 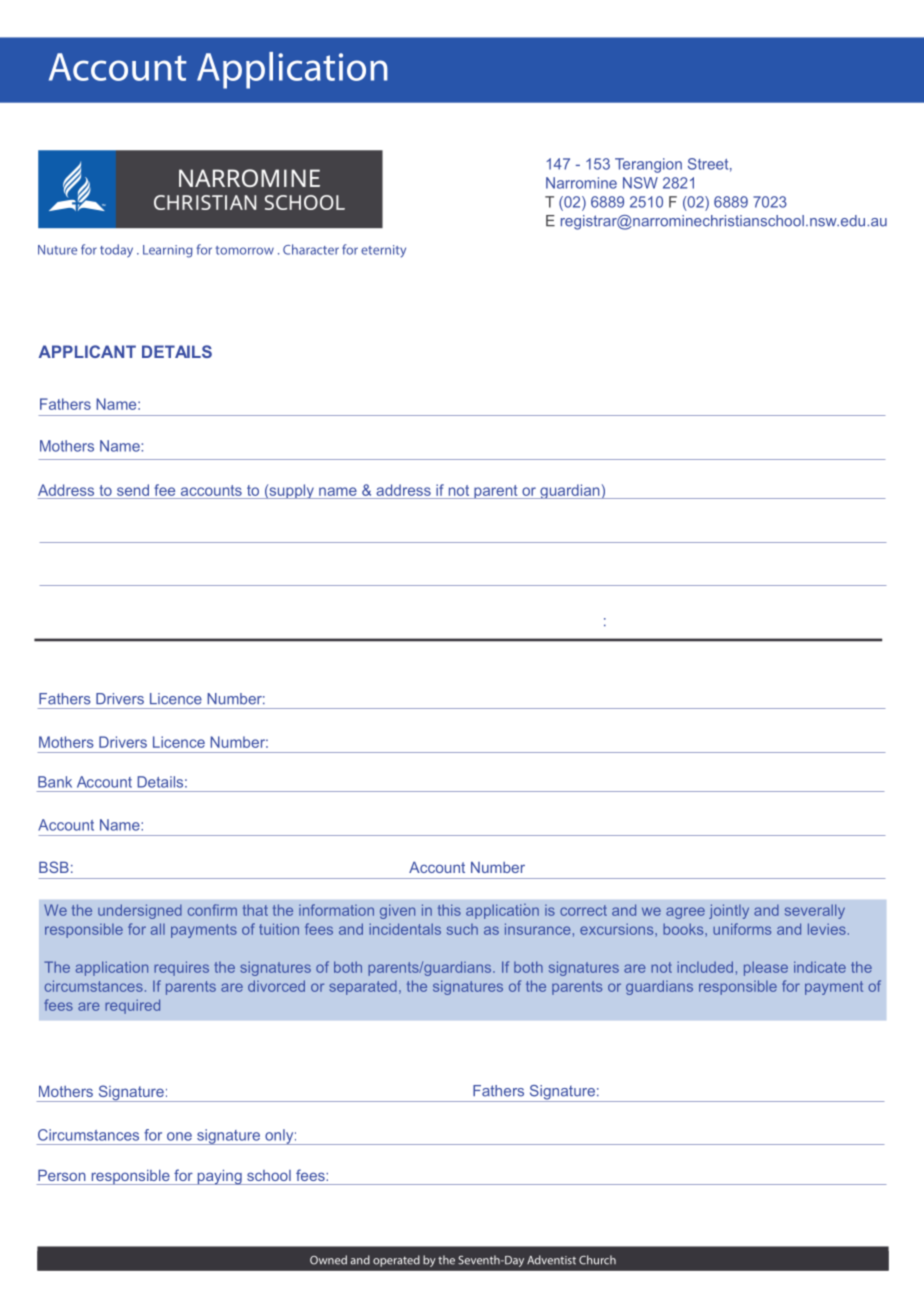 I want to click on jointly, so click(x=729, y=911).
